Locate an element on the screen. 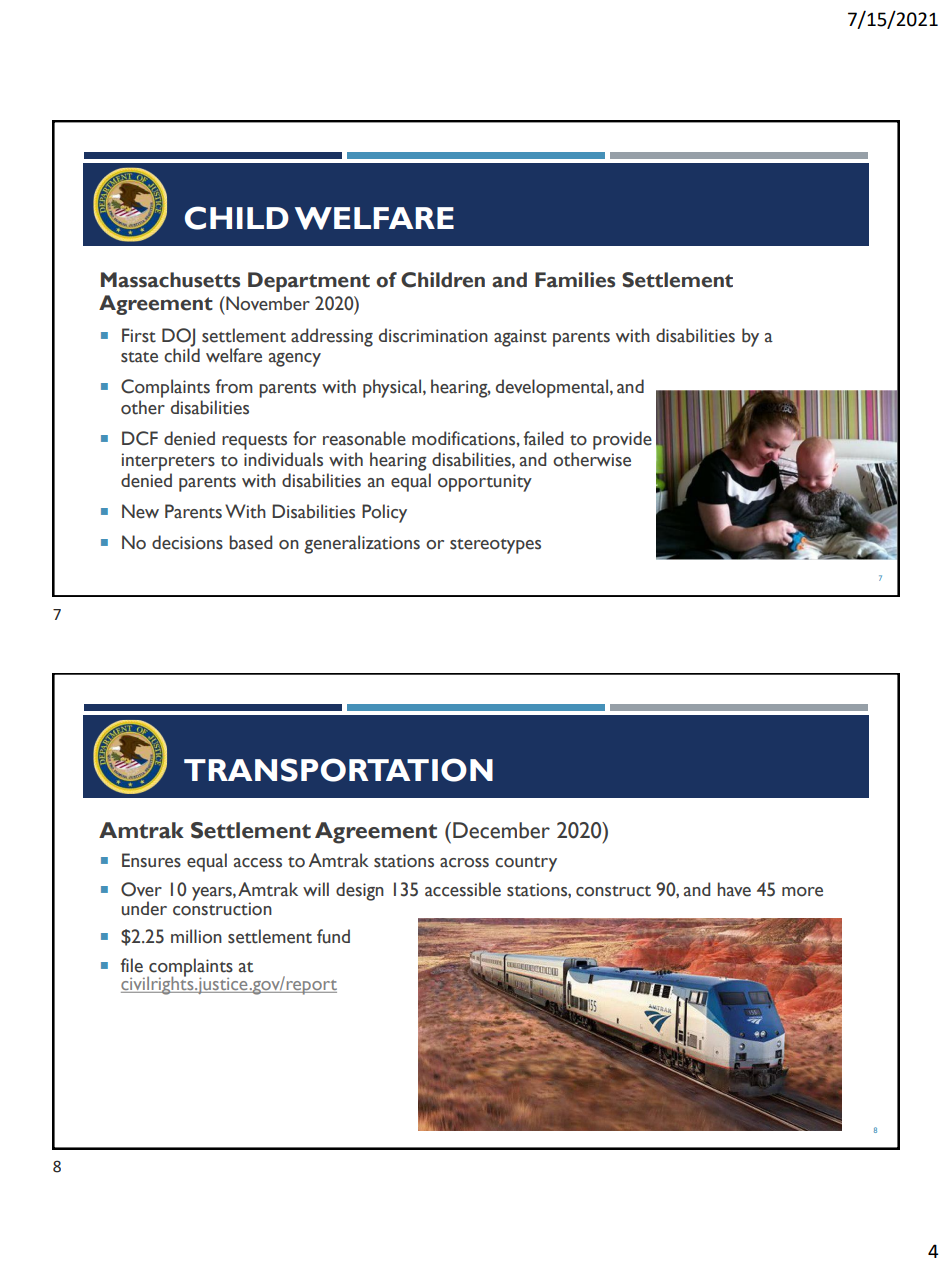 The width and height of the screenshot is (952, 1270). TRANSPORTATION is located at coordinates (338, 770).
